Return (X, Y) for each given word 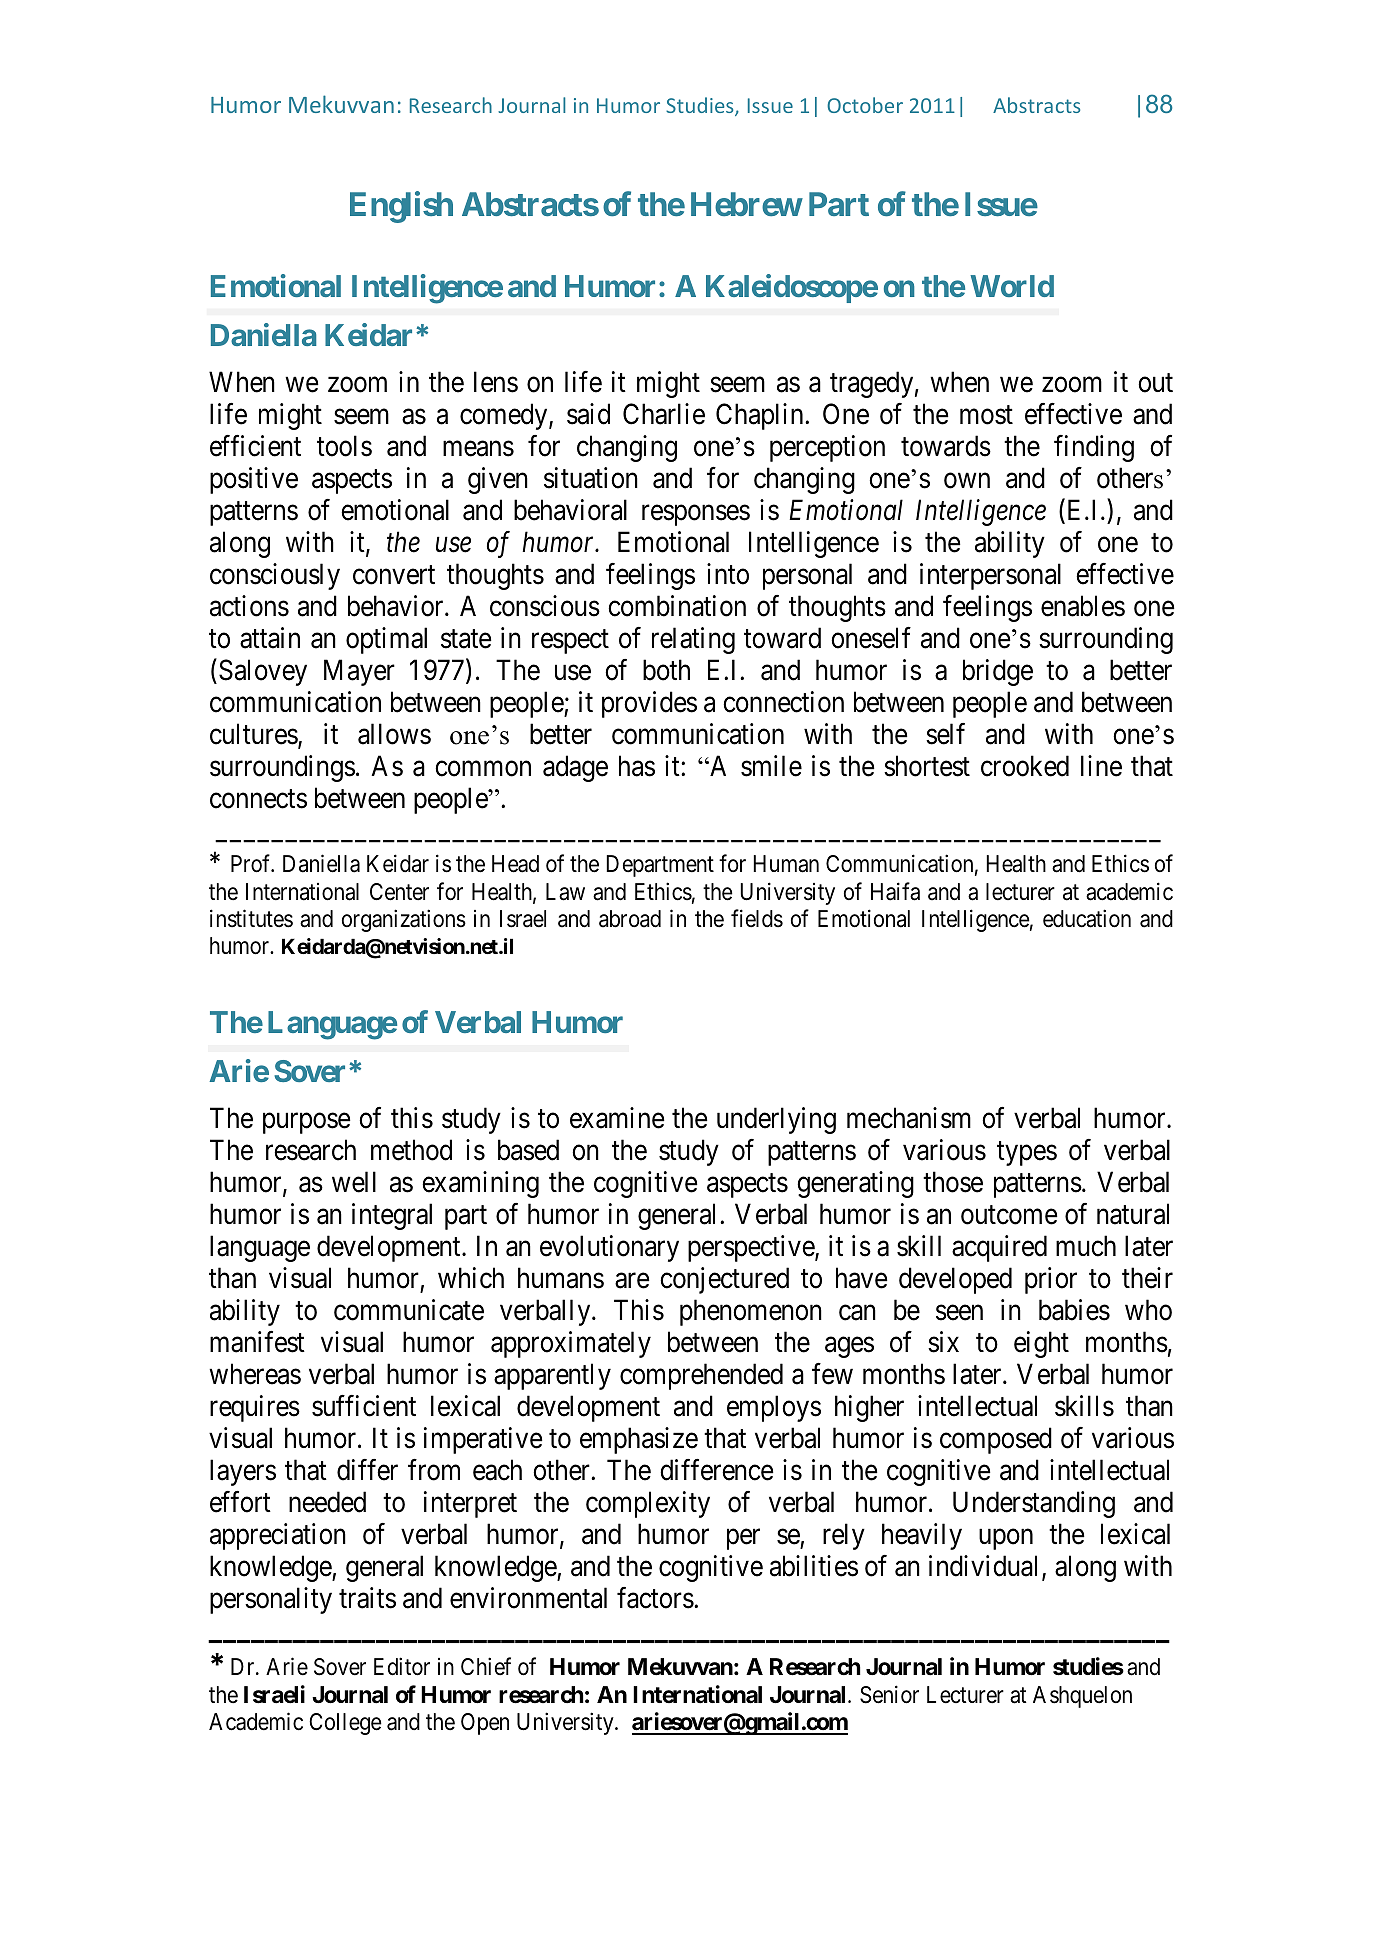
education (1087, 918)
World (1012, 286)
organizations (404, 920)
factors (655, 1598)
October (865, 105)
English (401, 207)
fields (757, 918)
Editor (402, 1666)
